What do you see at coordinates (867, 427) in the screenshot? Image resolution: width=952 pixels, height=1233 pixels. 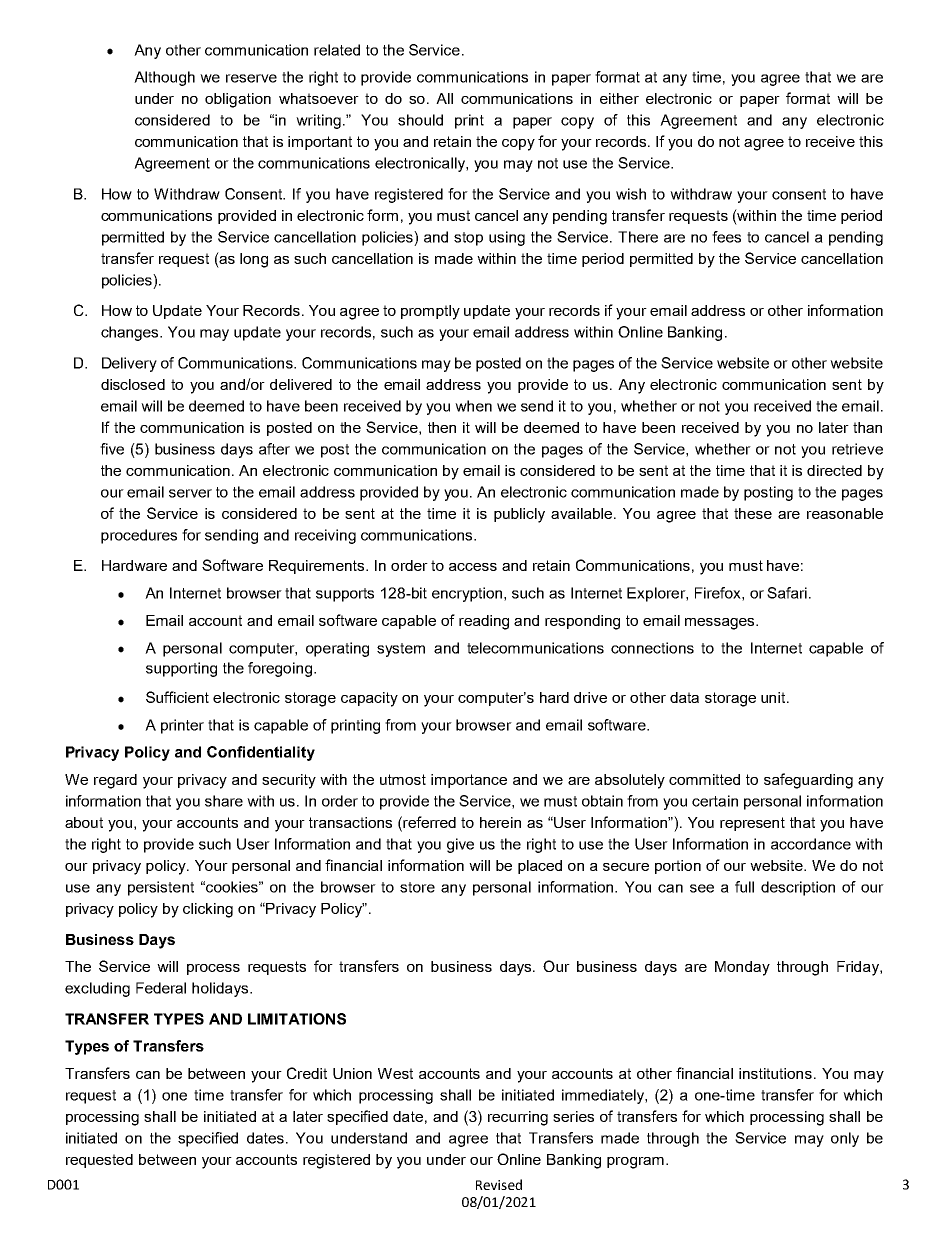 I see `than` at bounding box center [867, 427].
